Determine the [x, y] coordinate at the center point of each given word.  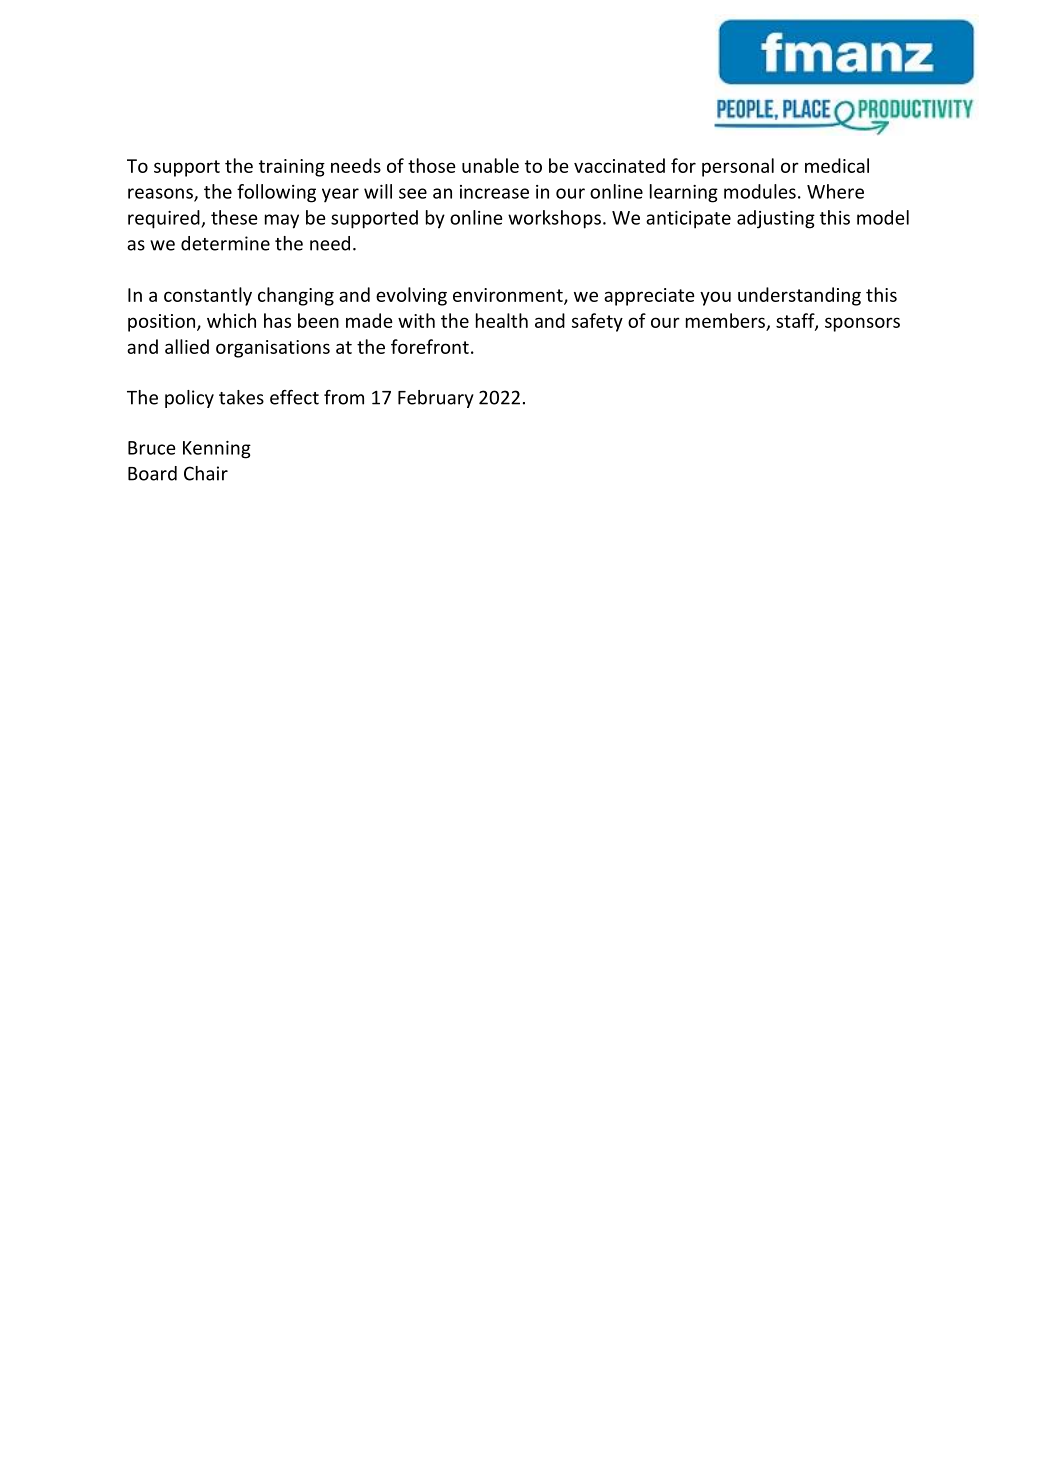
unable [490, 165]
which [231, 320]
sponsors [862, 324]
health [502, 320]
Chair [206, 473]
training [292, 168]
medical [837, 165]
